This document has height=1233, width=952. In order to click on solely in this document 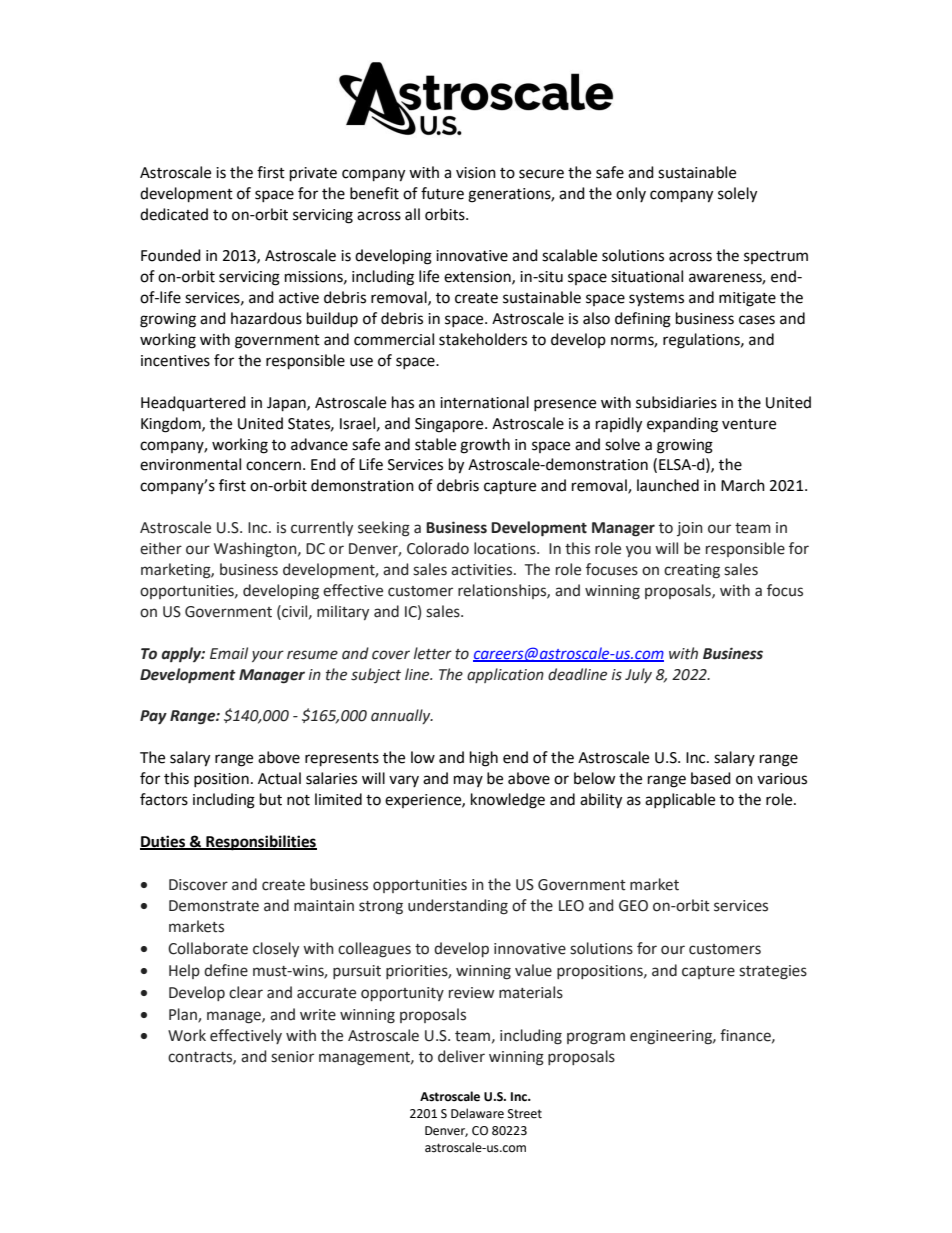, I will do `click(737, 195)`.
